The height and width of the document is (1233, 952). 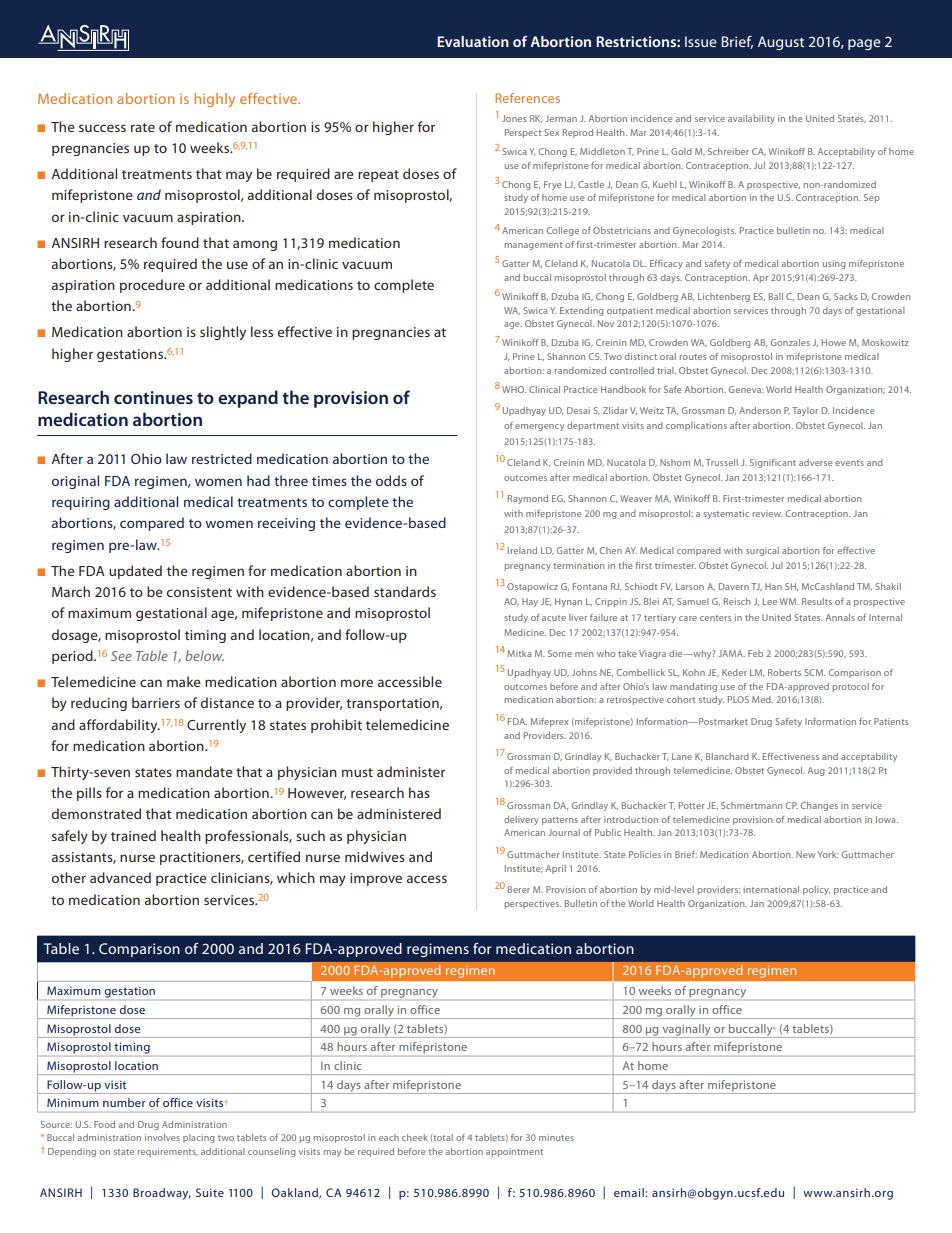 I want to click on highly, so click(x=214, y=100).
